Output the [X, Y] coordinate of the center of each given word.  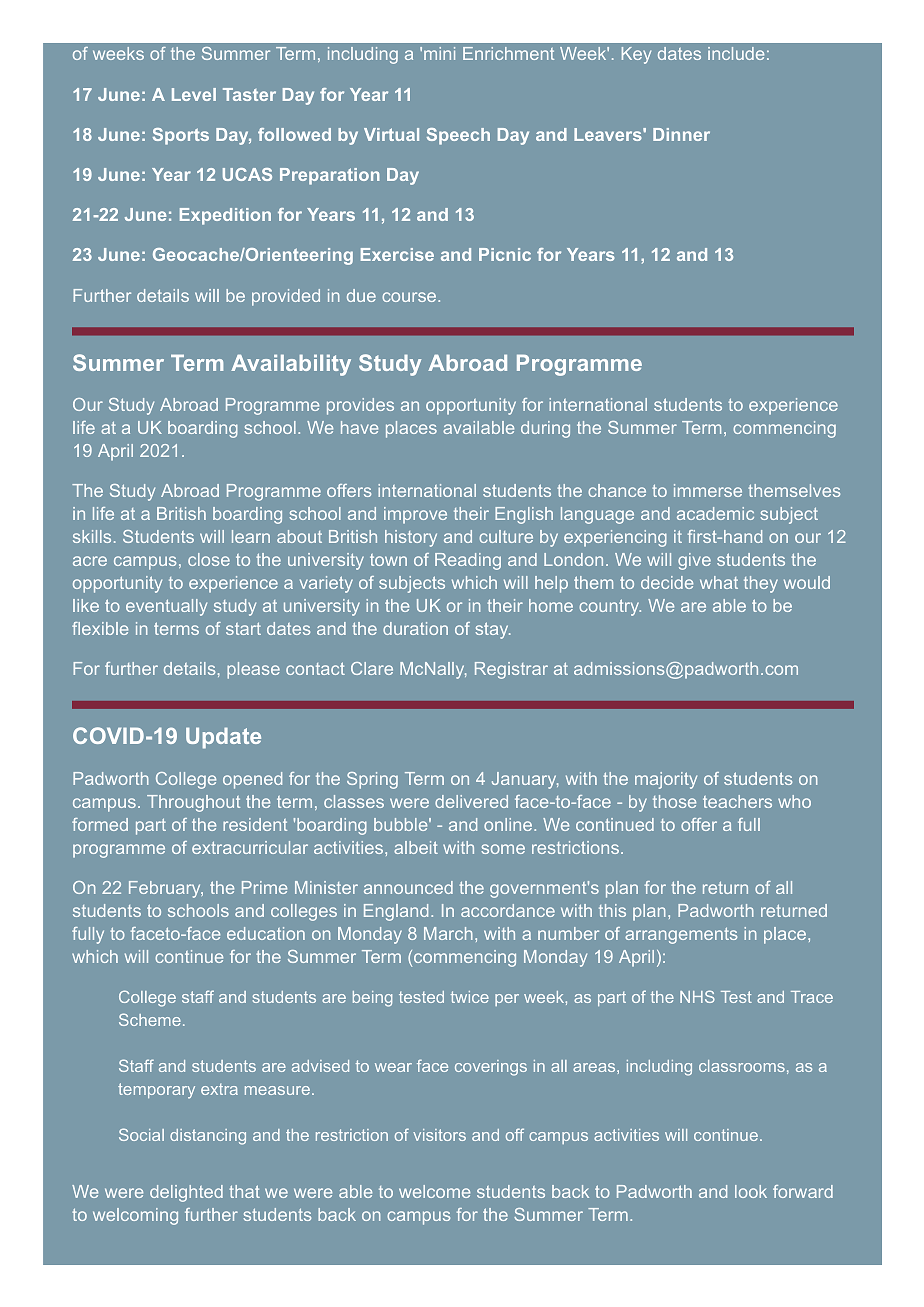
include [736, 53]
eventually [166, 607]
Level [194, 94]
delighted [186, 1193]
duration [415, 628]
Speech [458, 136]
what [719, 582]
